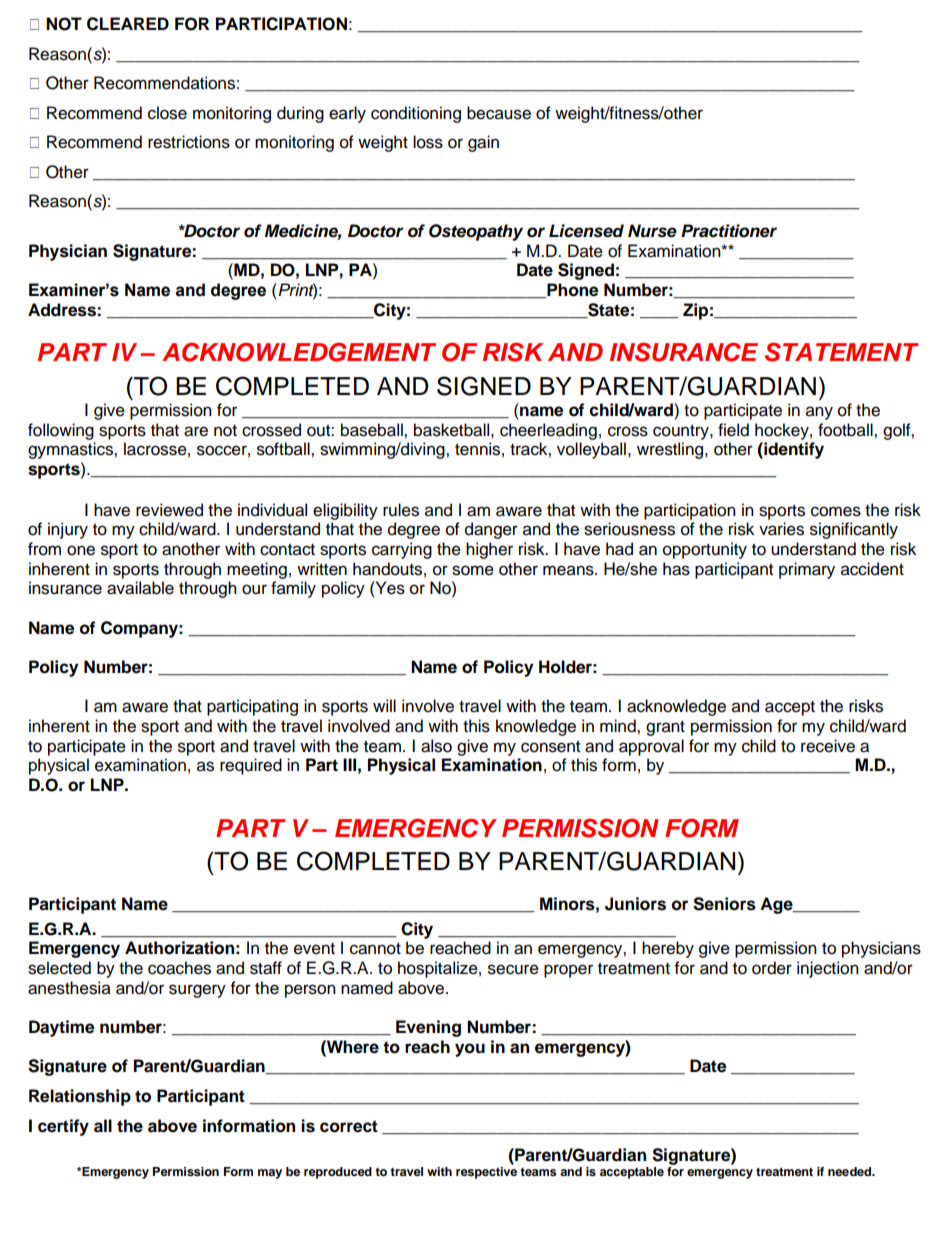 The height and width of the page is (1233, 952). I want to click on respective, so click(486, 1173).
